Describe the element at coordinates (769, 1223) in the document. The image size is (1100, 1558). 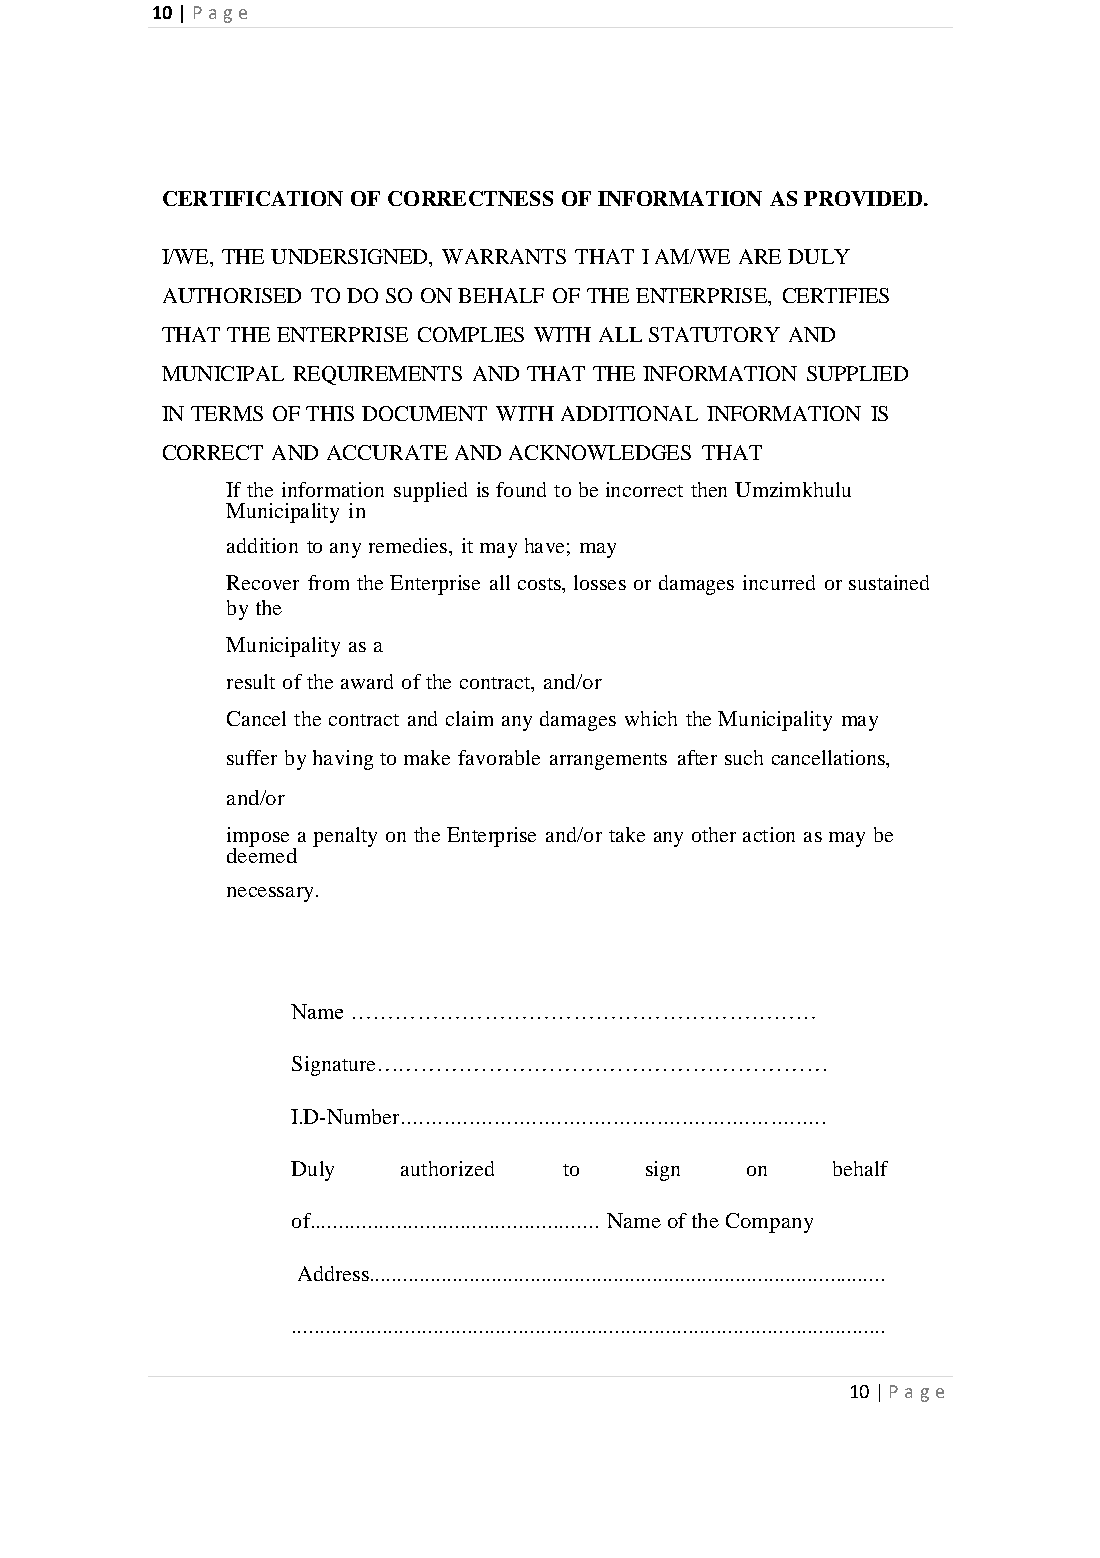
I see `Company` at that location.
